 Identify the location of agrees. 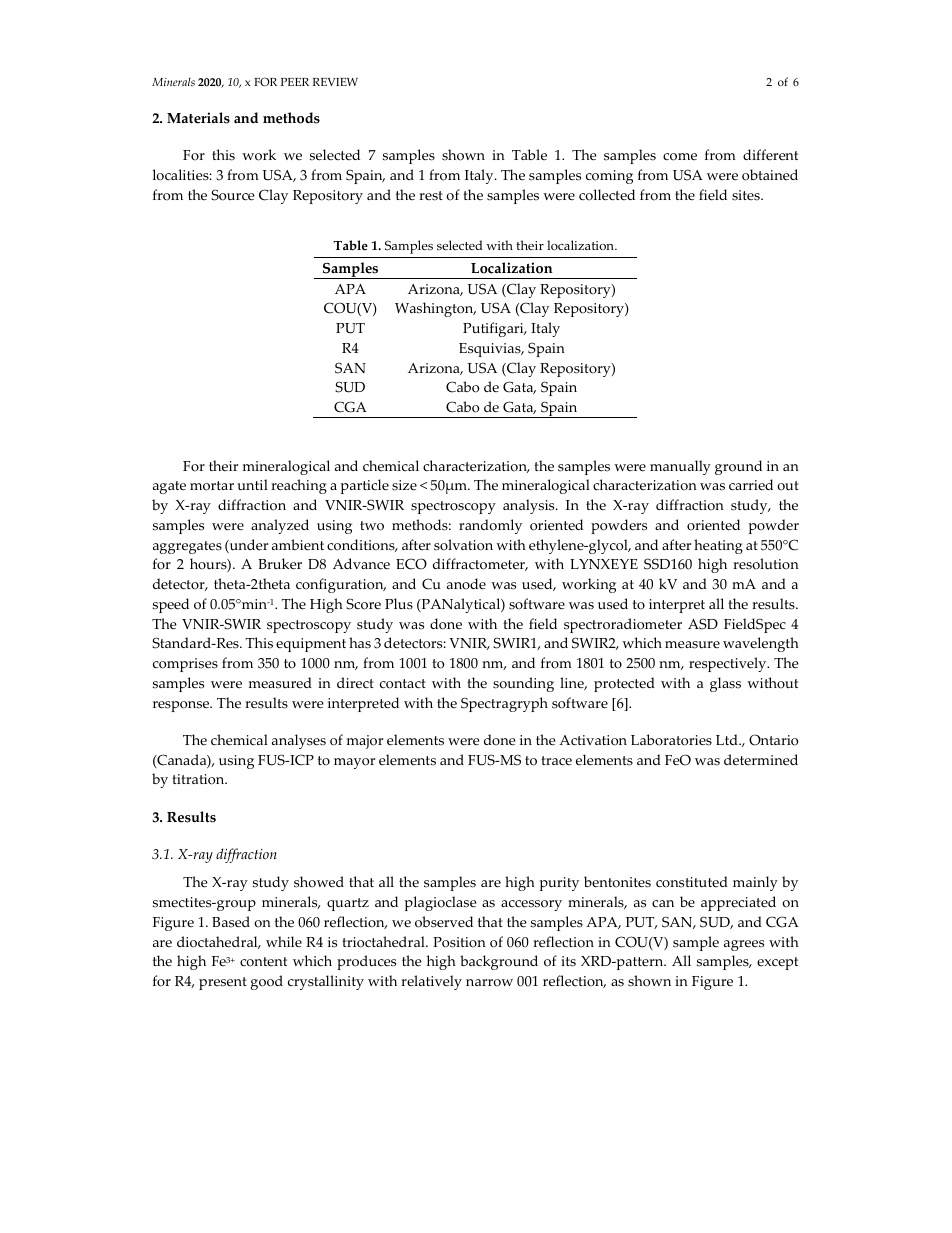
(744, 945).
